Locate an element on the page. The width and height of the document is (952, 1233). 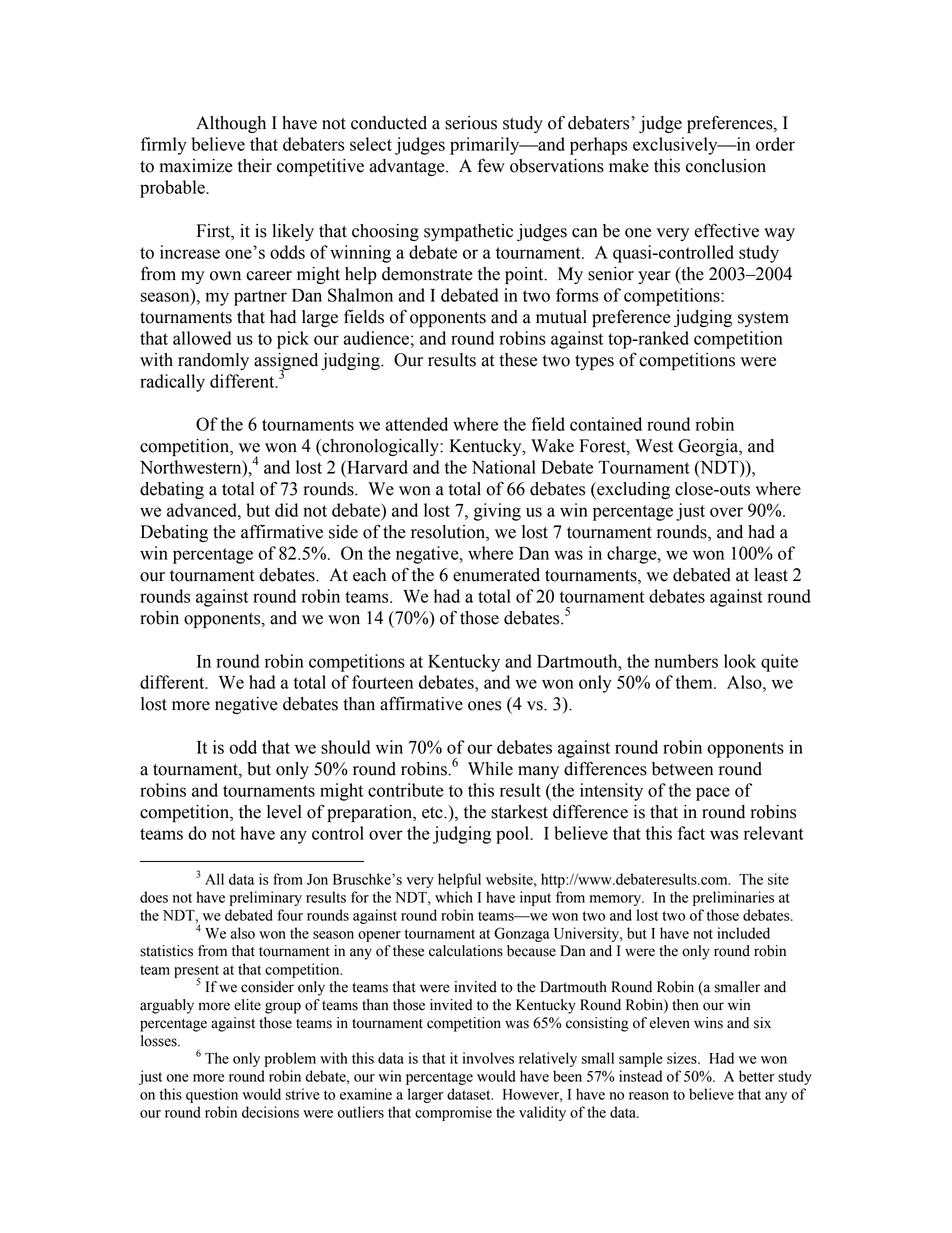
few is located at coordinates (491, 165).
